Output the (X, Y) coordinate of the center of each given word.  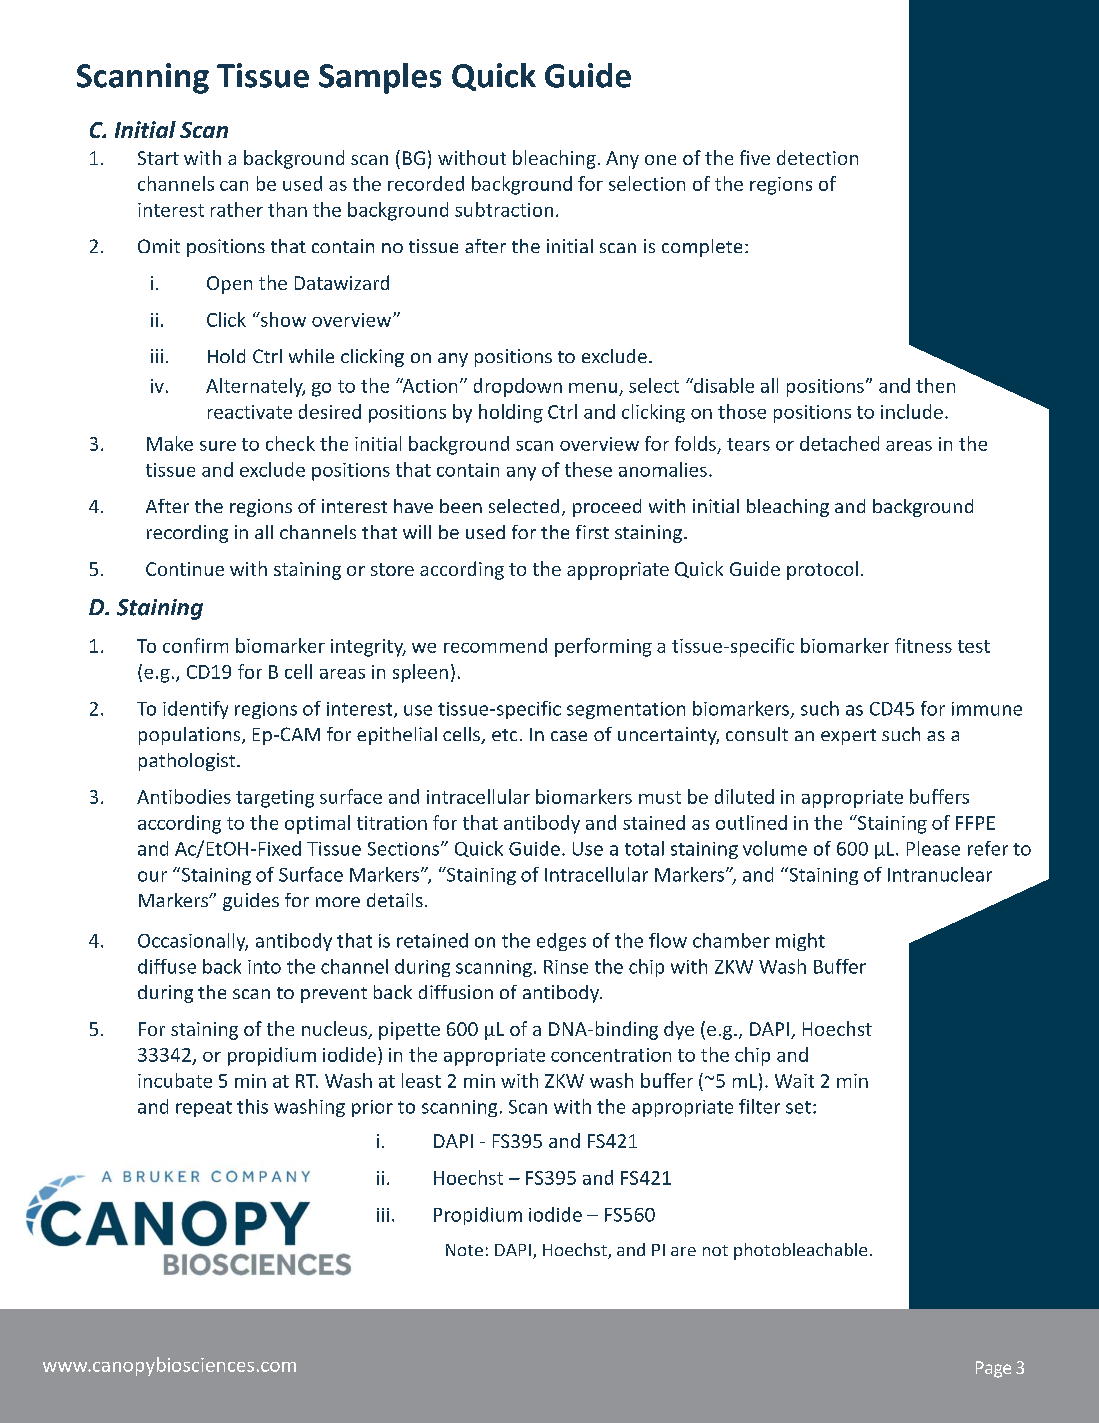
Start (158, 158)
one (660, 160)
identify (195, 710)
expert (848, 737)
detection (817, 157)
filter (759, 1106)
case (569, 736)
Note (464, 1250)
